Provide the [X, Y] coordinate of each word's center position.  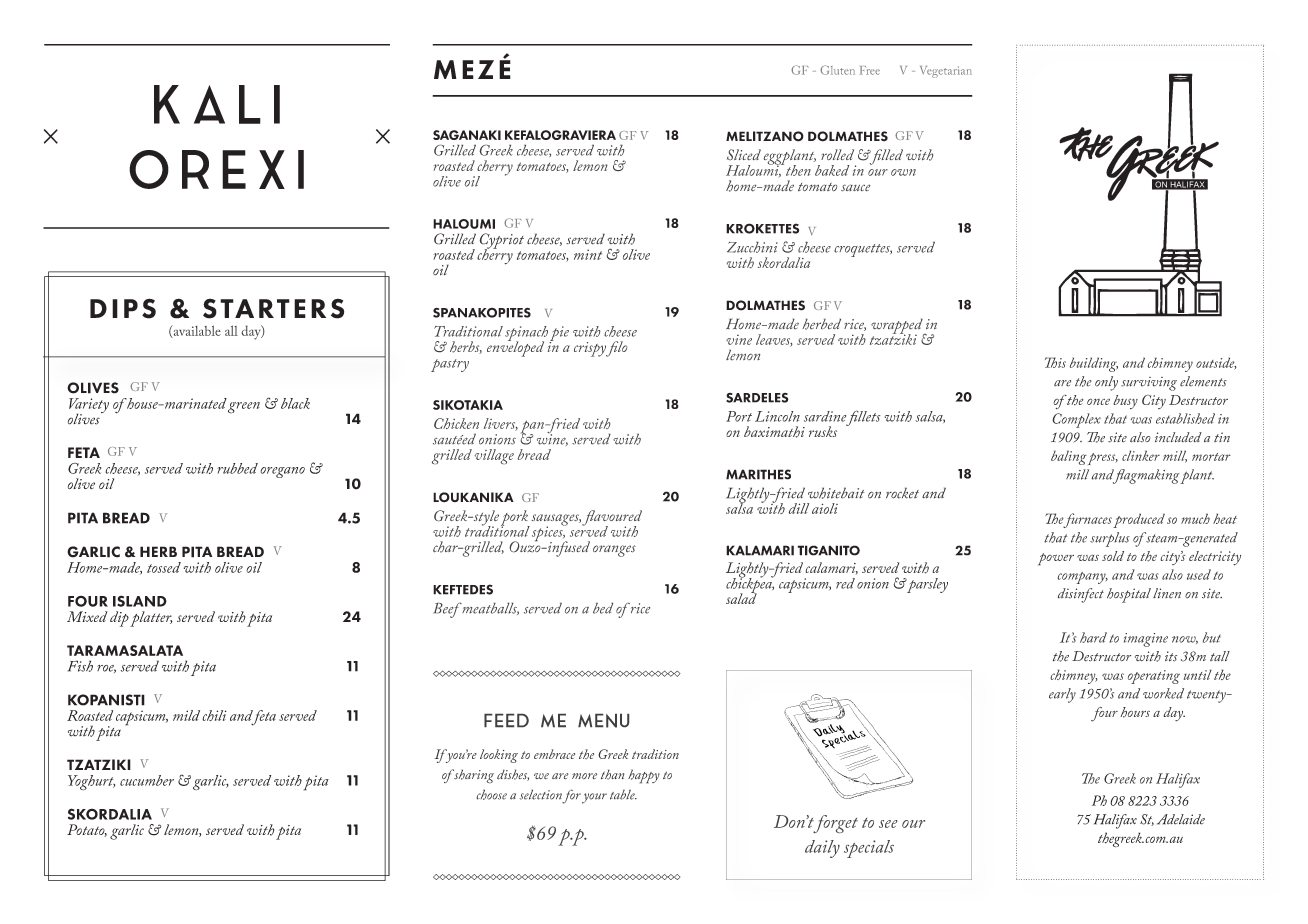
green [244, 408]
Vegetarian [946, 72]
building [1093, 364]
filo [616, 349]
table [623, 794]
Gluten [837, 70]
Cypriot [501, 242]
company [1082, 578]
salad [741, 597]
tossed [164, 567]
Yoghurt [91, 783]
